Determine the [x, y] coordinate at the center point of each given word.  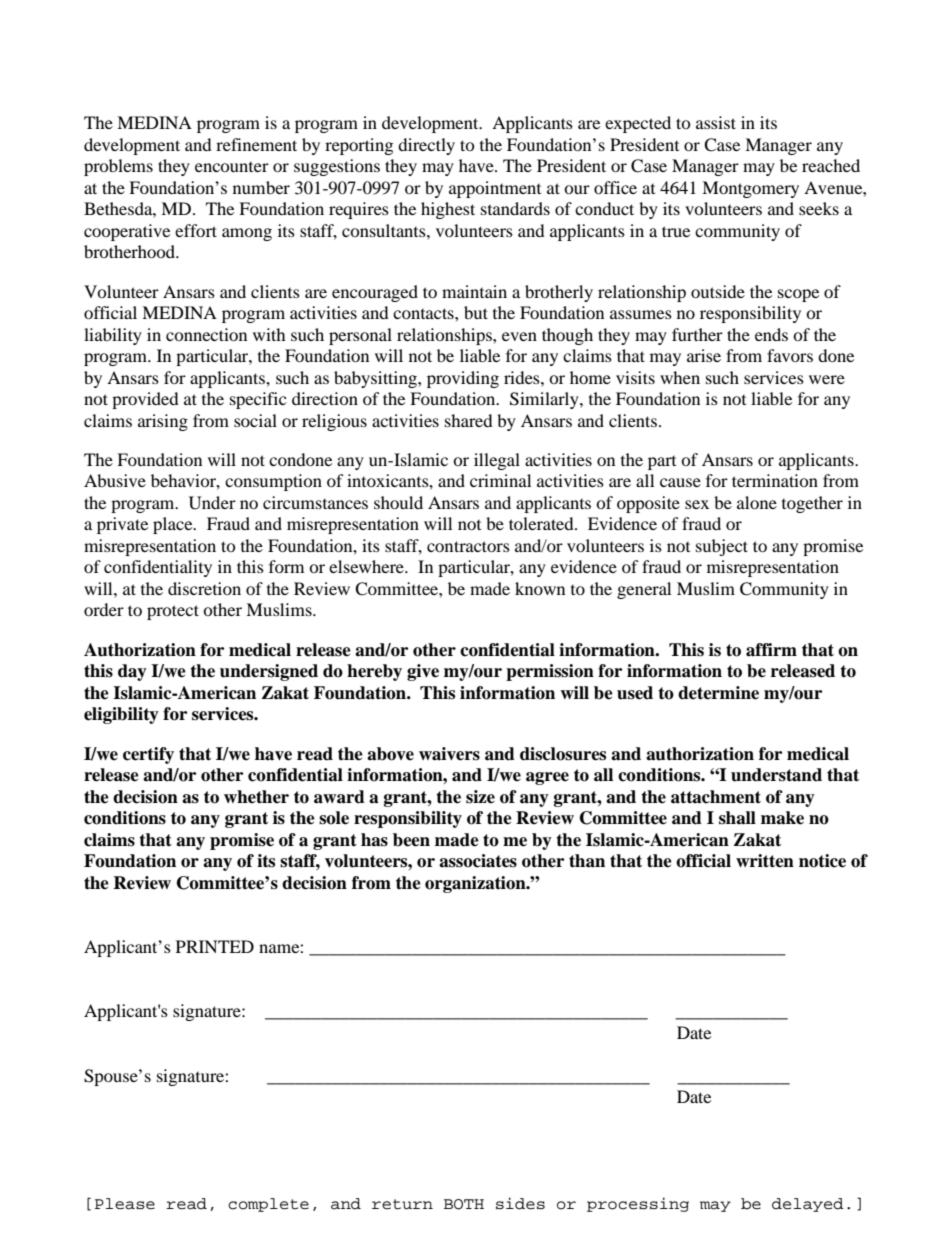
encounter [232, 167]
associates [478, 861]
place [174, 525]
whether [256, 797]
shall [737, 818]
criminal [500, 480]
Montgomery [750, 189]
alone [757, 502]
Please [125, 1204]
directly [426, 146]
